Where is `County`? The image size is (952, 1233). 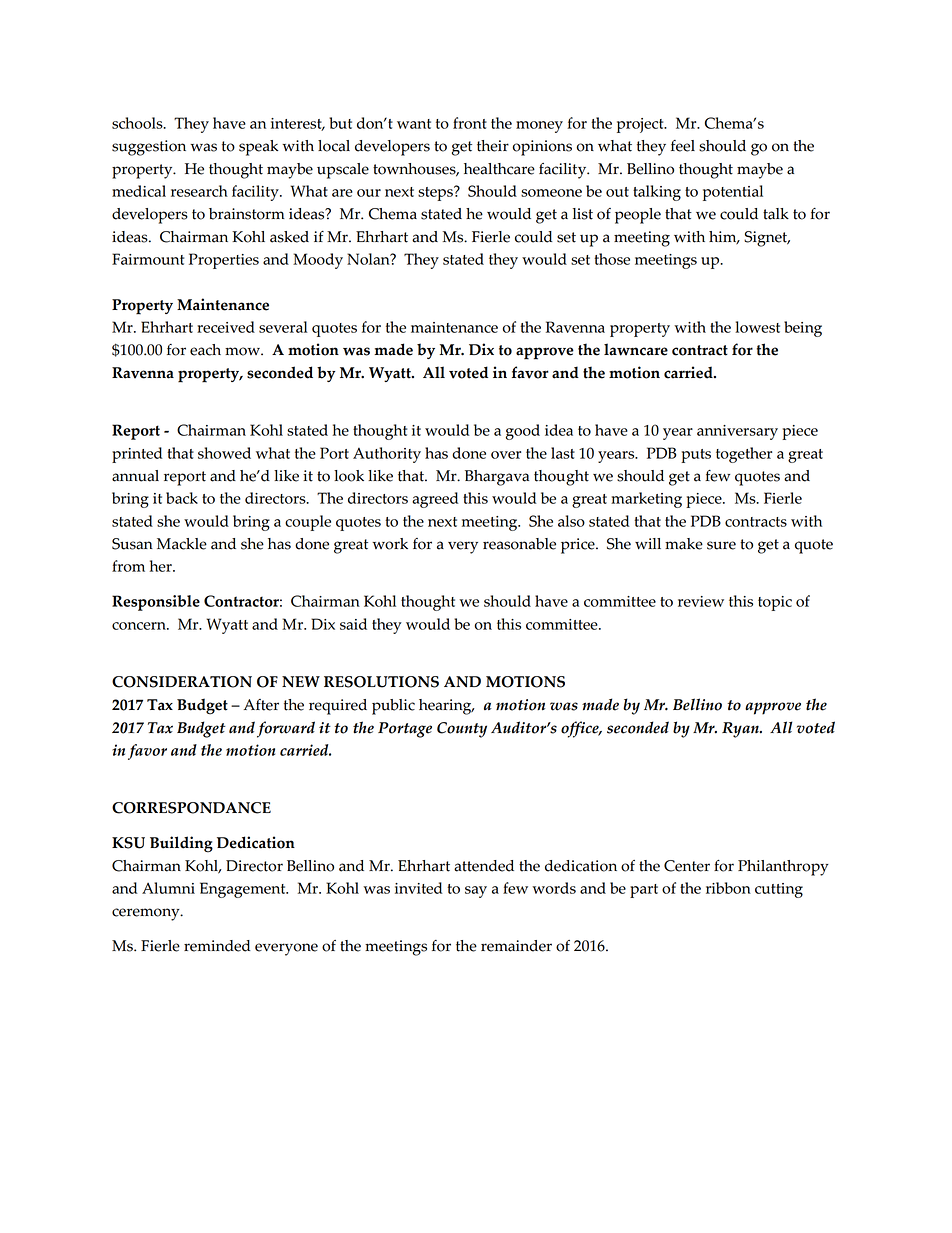
County is located at coordinates (462, 730).
